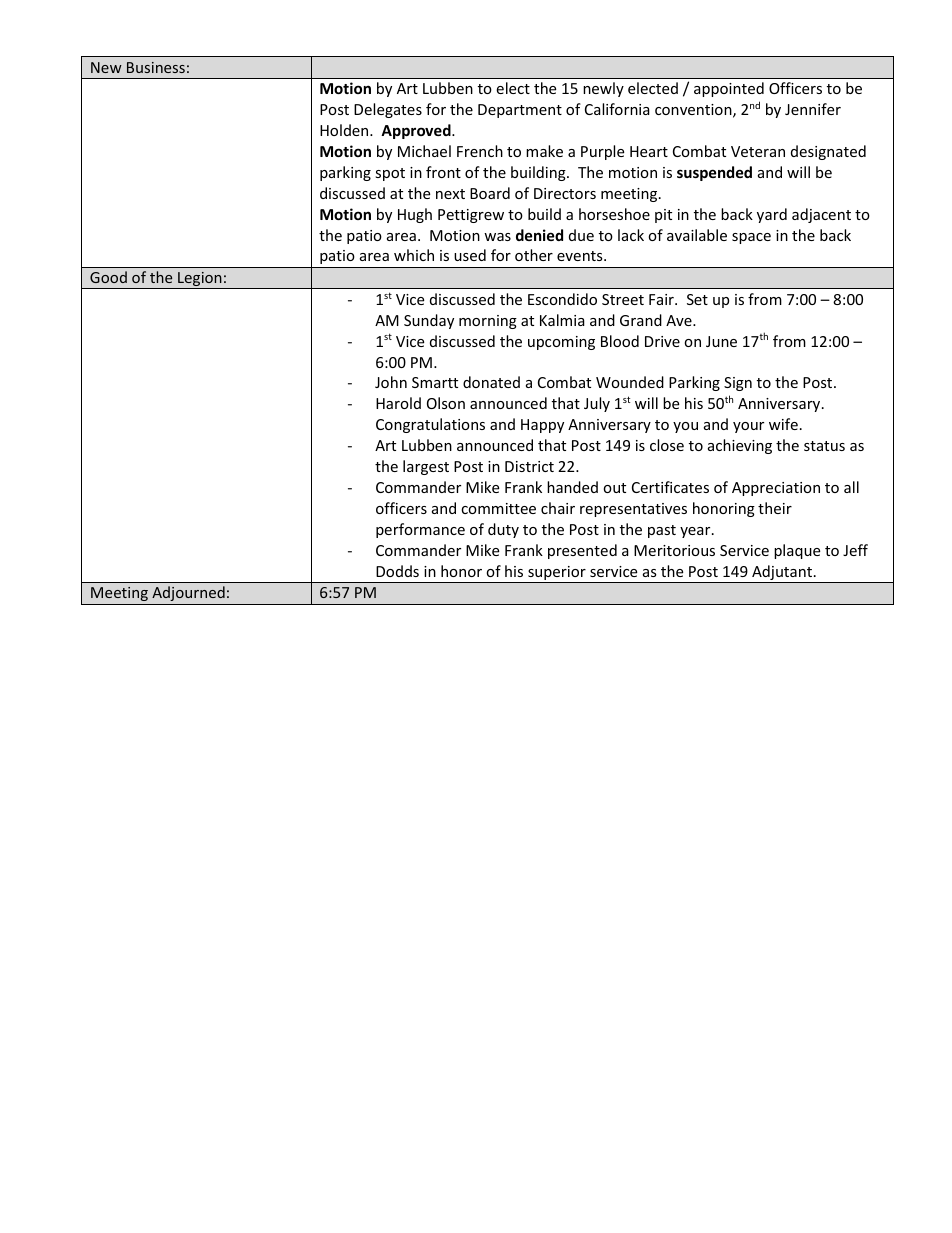 This document has height=1233, width=952. I want to click on June, so click(721, 341).
